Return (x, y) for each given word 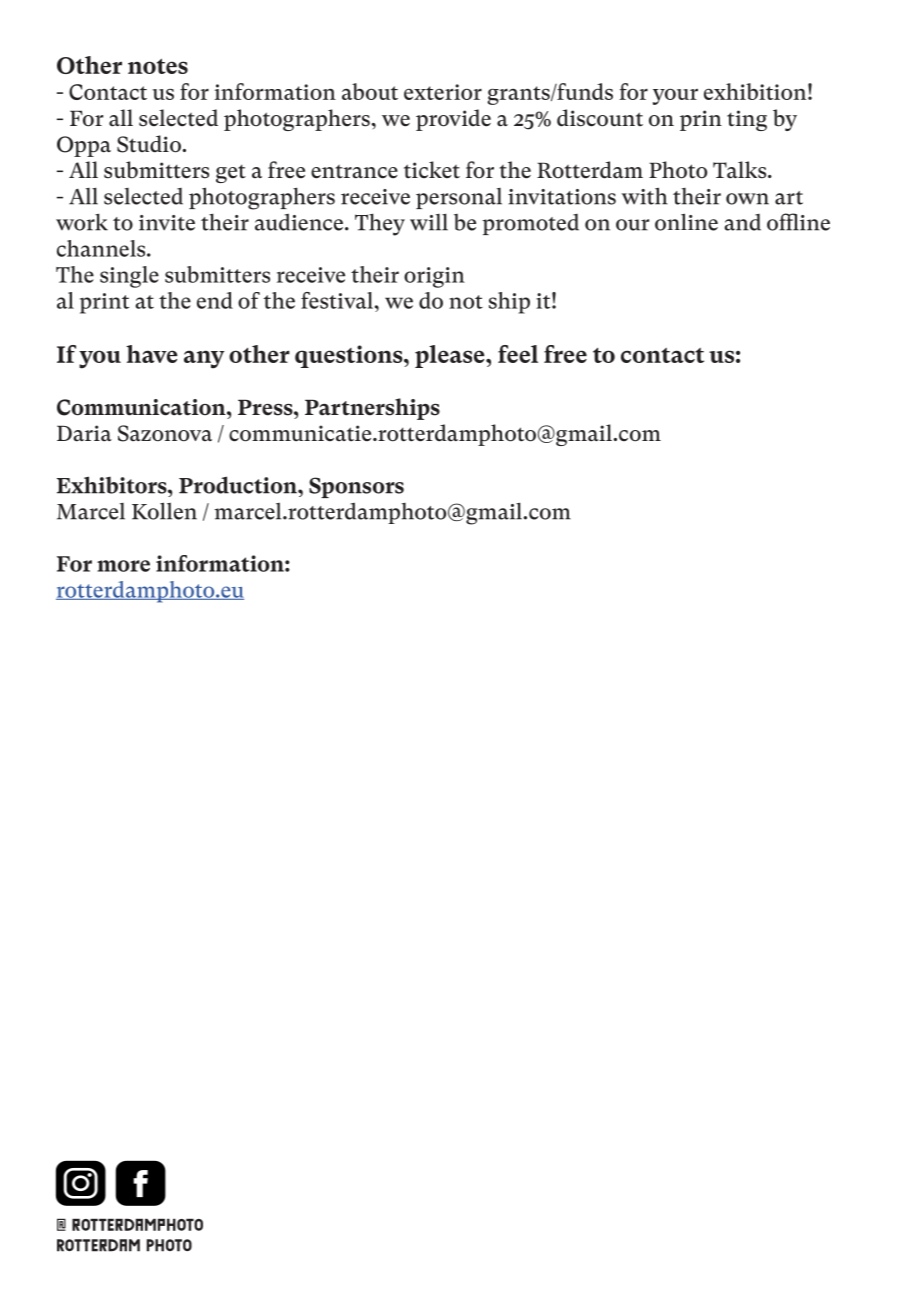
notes (158, 66)
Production (239, 485)
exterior (443, 92)
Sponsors (356, 487)
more (123, 566)
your (675, 97)
